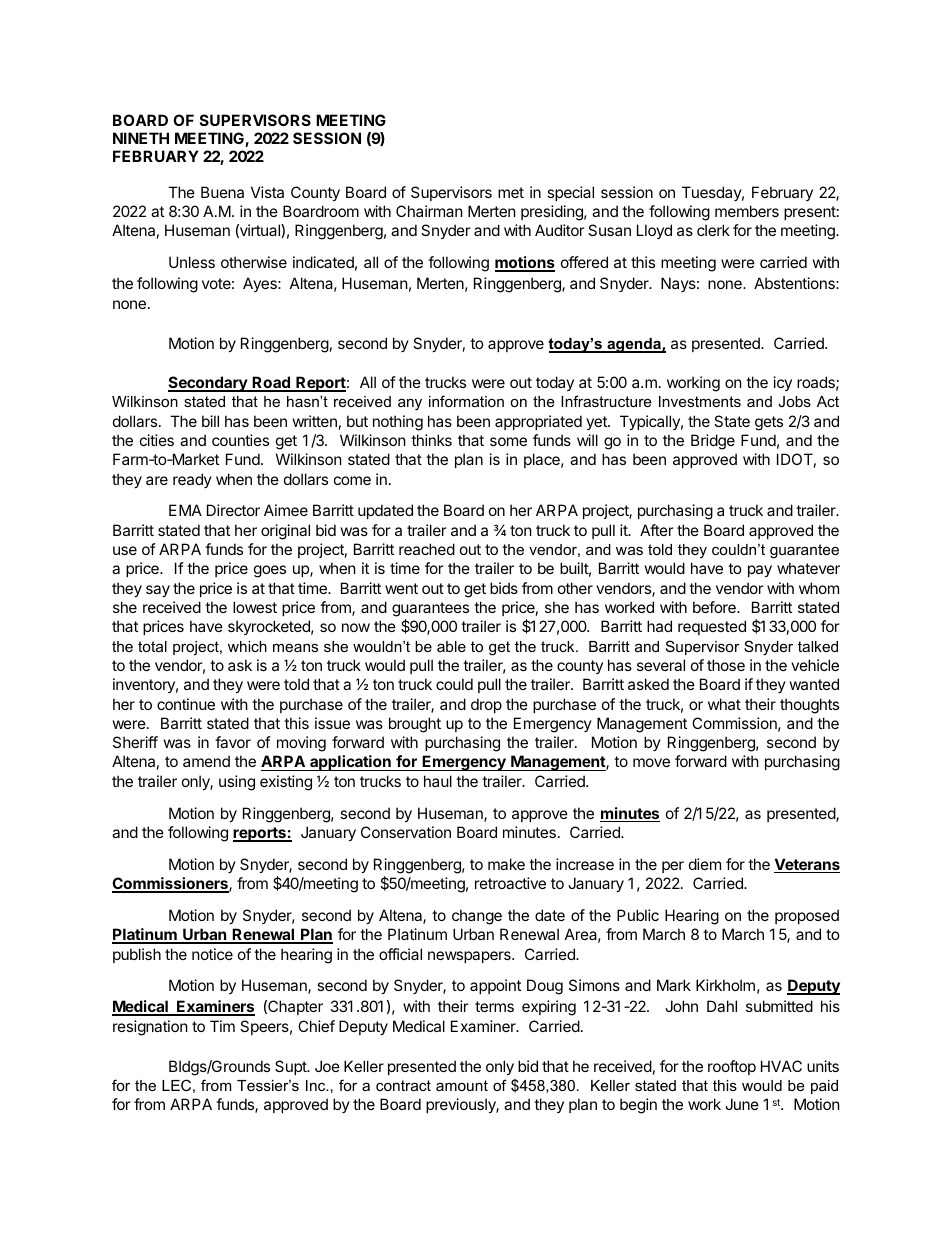 Image resolution: width=952 pixels, height=1233 pixels. What do you see at coordinates (511, 192) in the screenshot?
I see `met` at bounding box center [511, 192].
